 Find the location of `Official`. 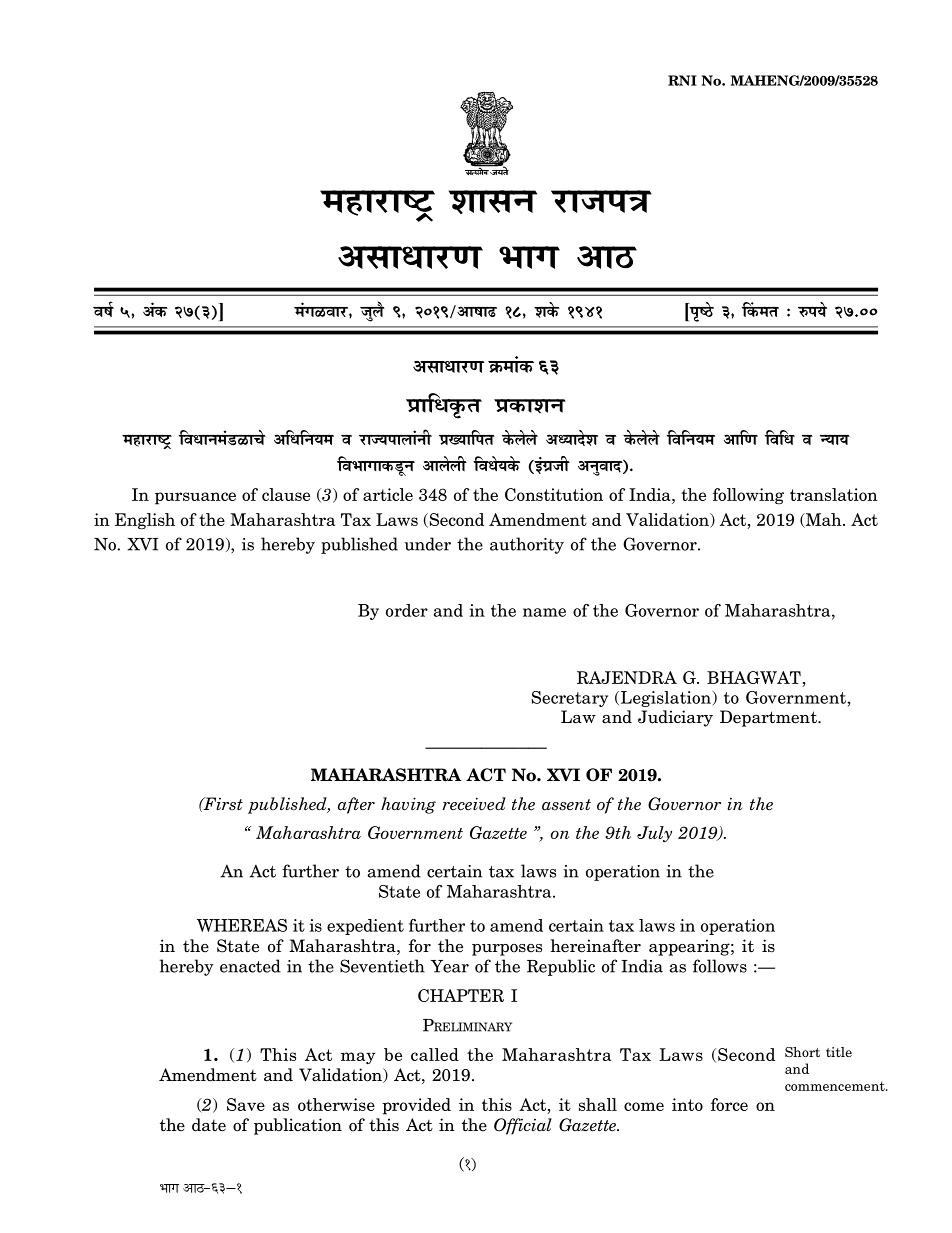

Official is located at coordinates (523, 1126).
